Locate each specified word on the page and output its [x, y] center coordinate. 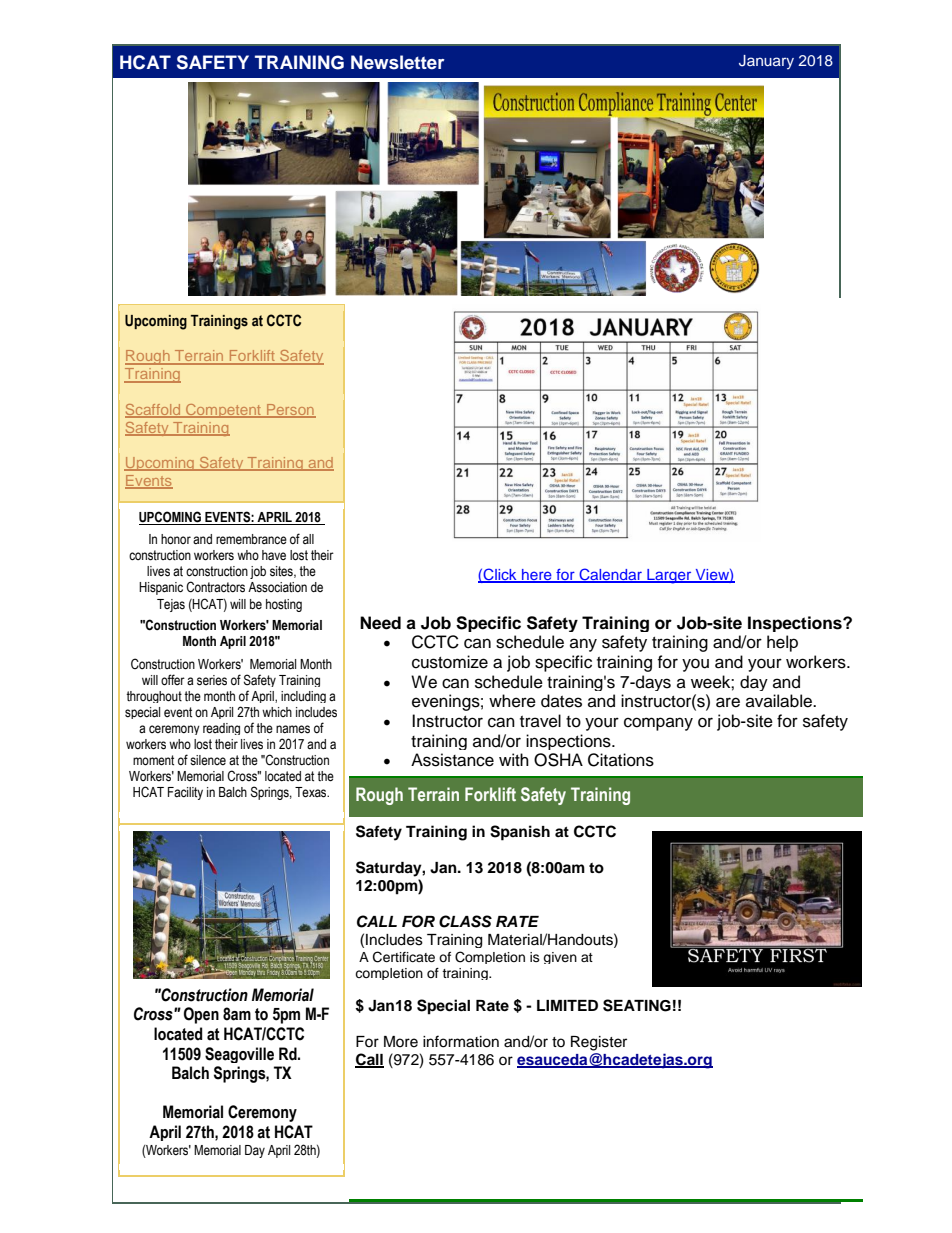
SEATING [637, 1005]
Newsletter [398, 62]
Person [290, 410]
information [461, 1041]
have [274, 555]
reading [221, 729]
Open [201, 1015]
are [728, 702]
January [766, 62]
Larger [669, 576]
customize [450, 662]
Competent [223, 411]
